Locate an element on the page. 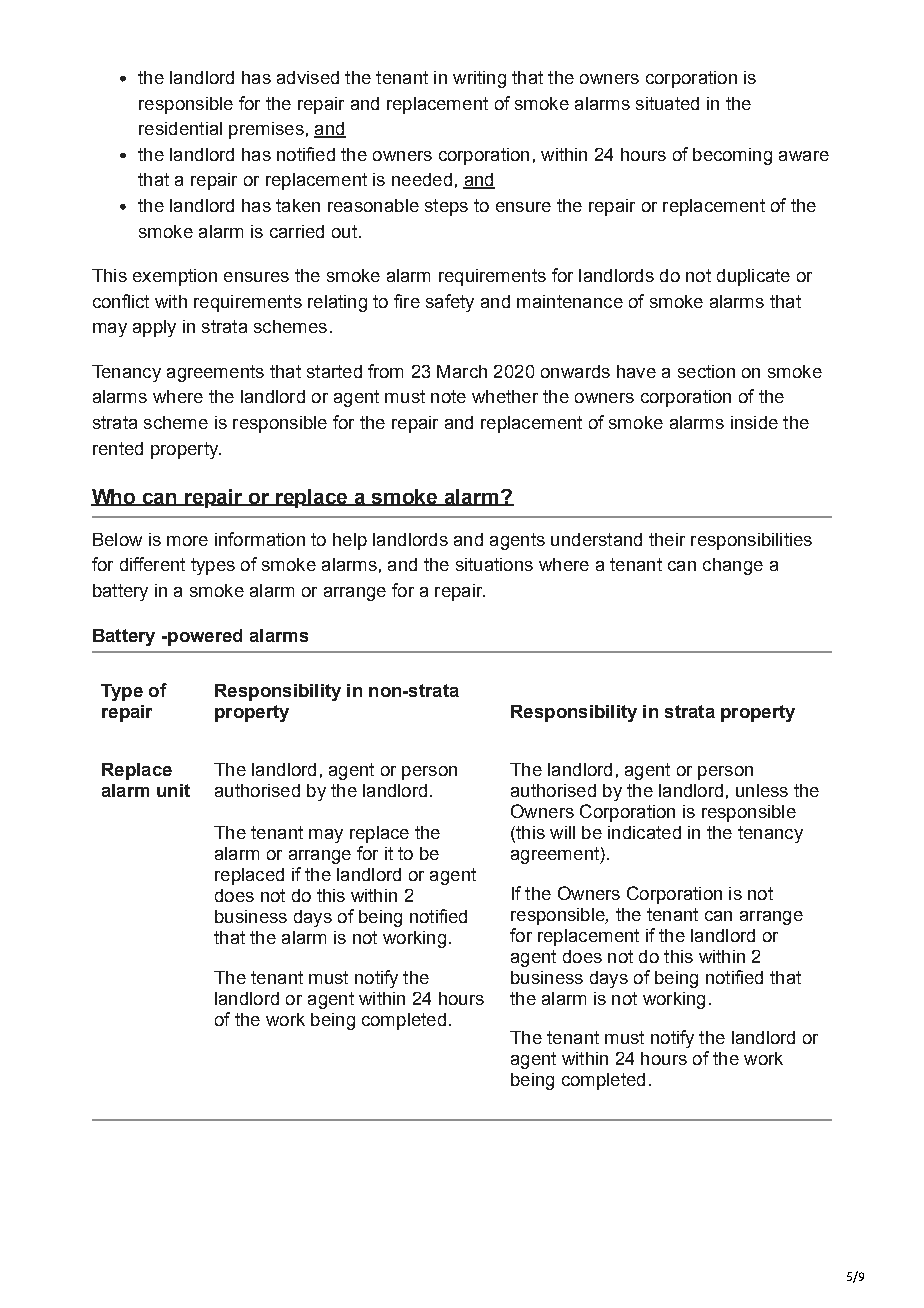 Image resolution: width=924 pixels, height=1308 pixels. situated is located at coordinates (667, 103).
